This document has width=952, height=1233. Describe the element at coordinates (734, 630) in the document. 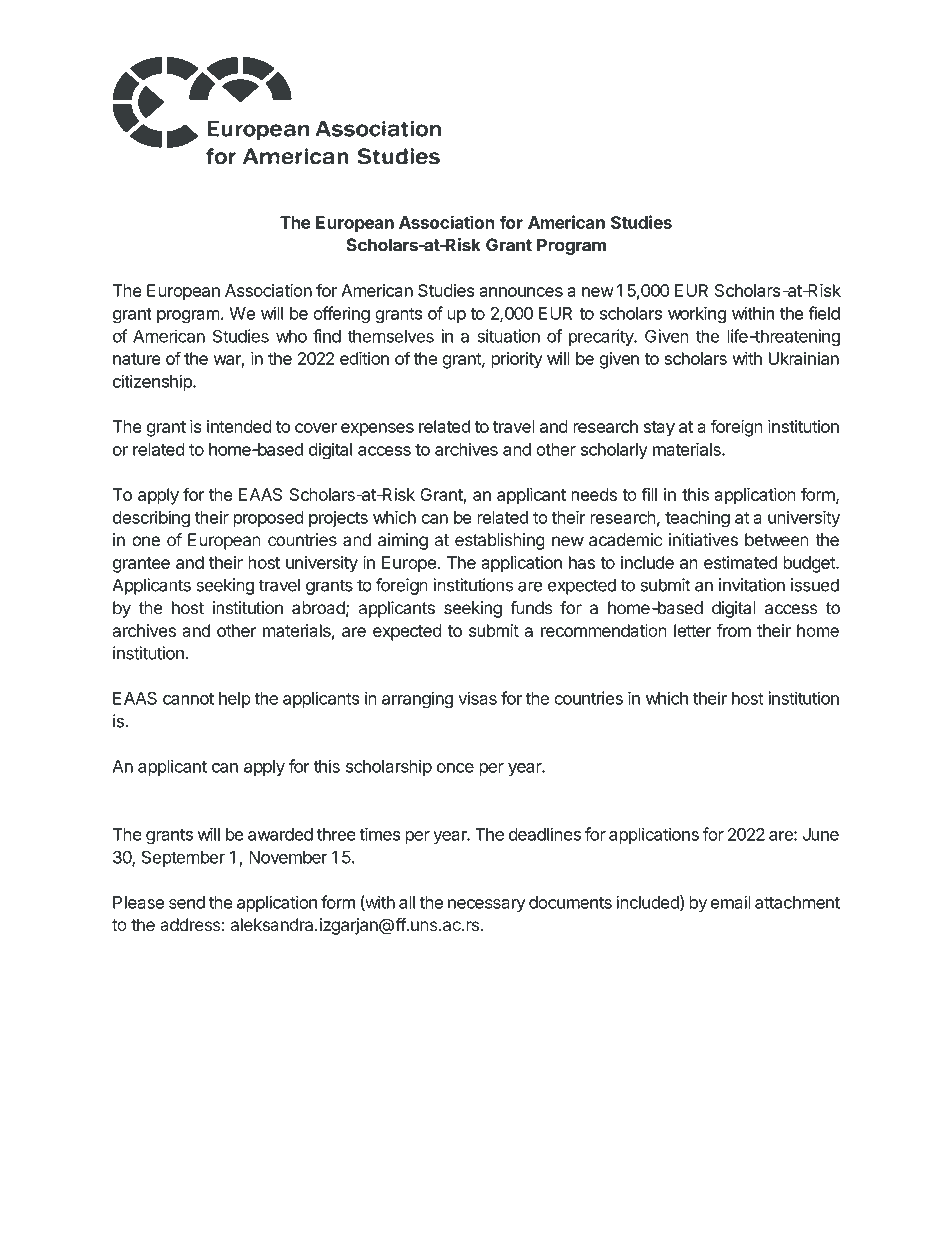

I see `from` at that location.
